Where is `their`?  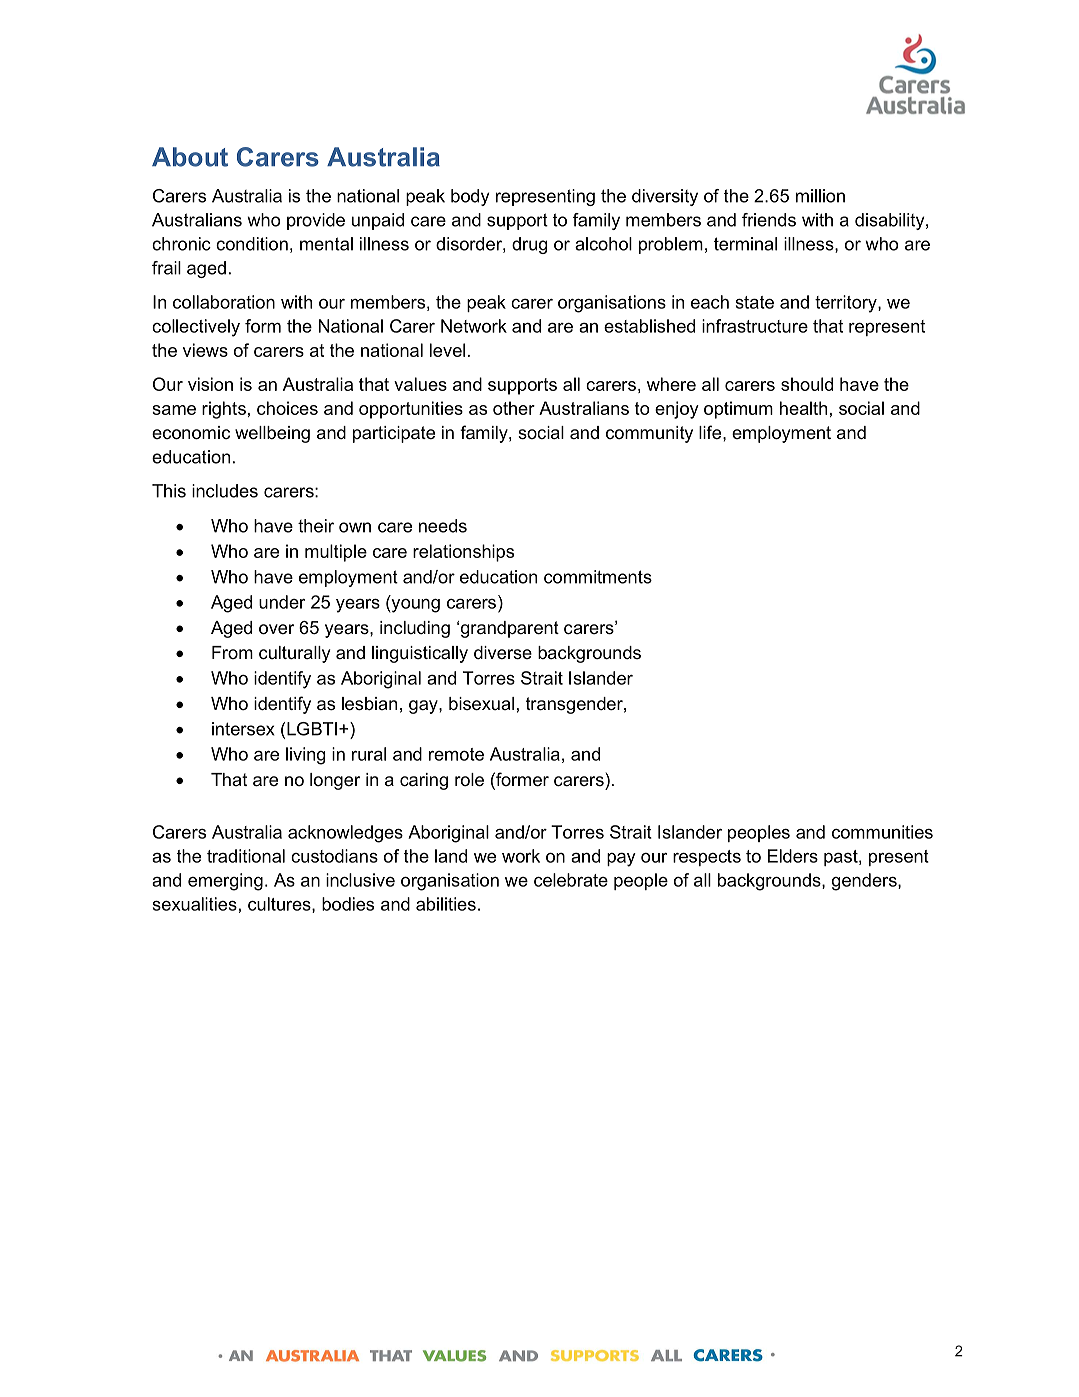 their is located at coordinates (316, 526).
